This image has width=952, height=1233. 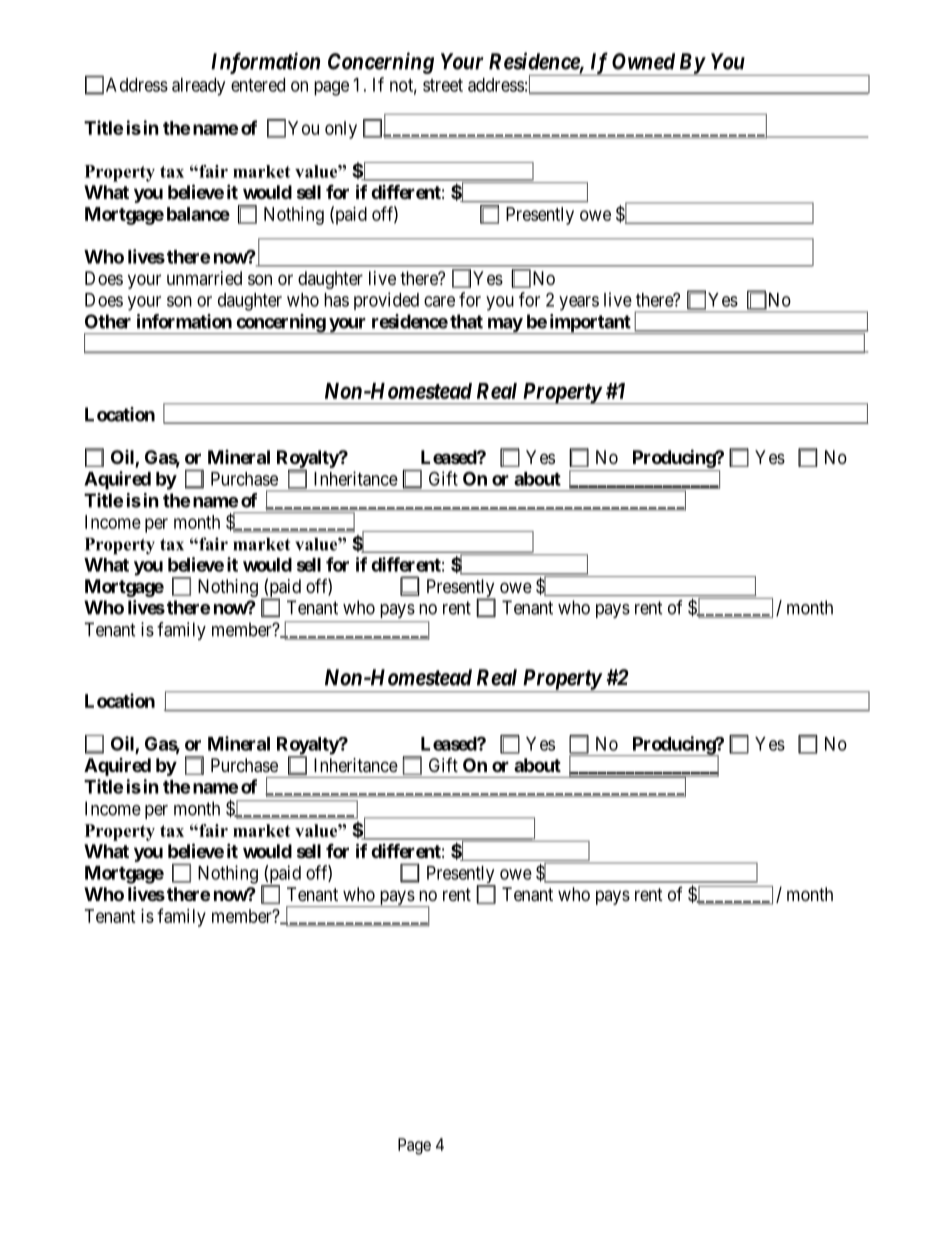 I want to click on unmarried, so click(x=204, y=278).
